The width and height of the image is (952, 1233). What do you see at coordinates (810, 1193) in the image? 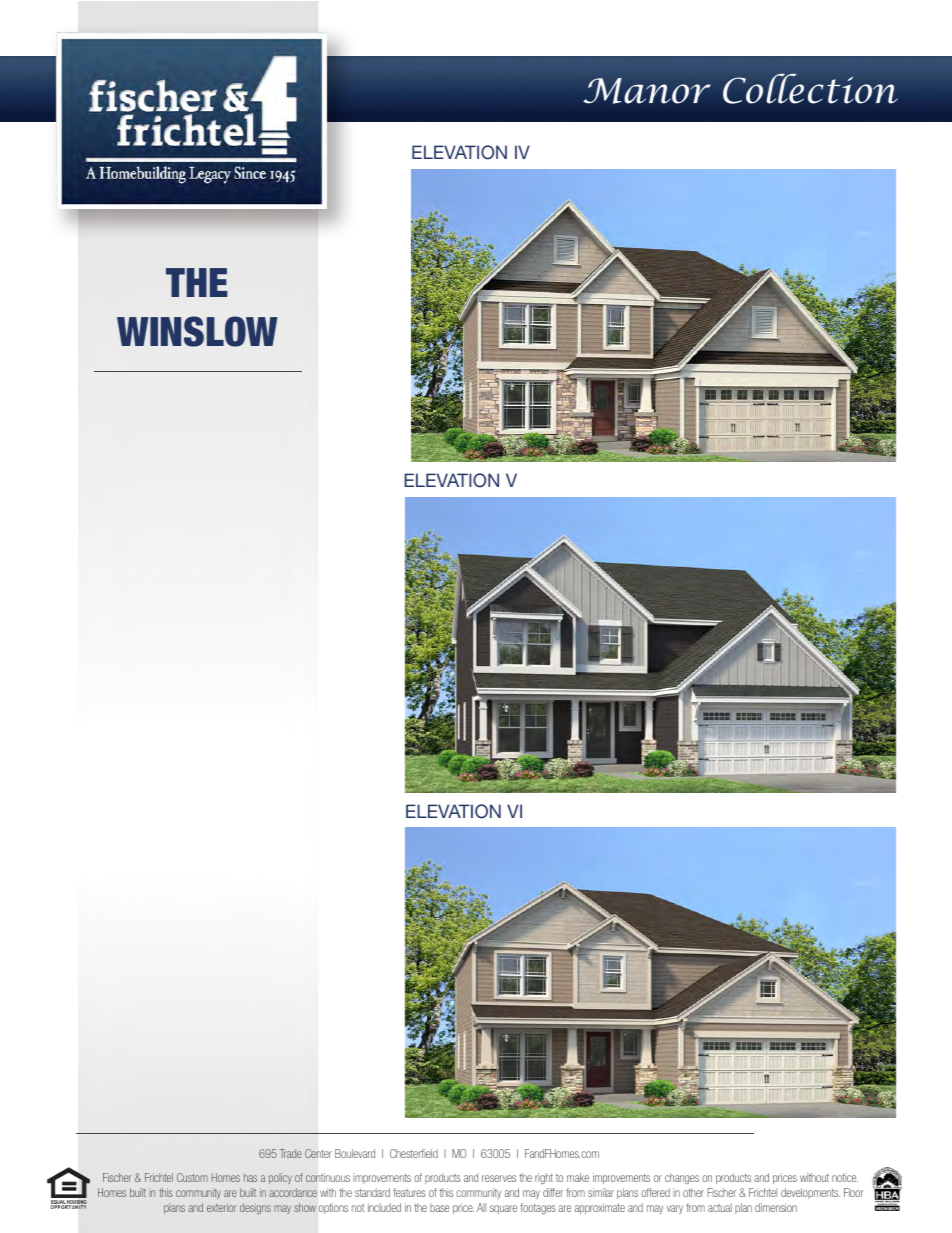
I see `developments` at bounding box center [810, 1193].
